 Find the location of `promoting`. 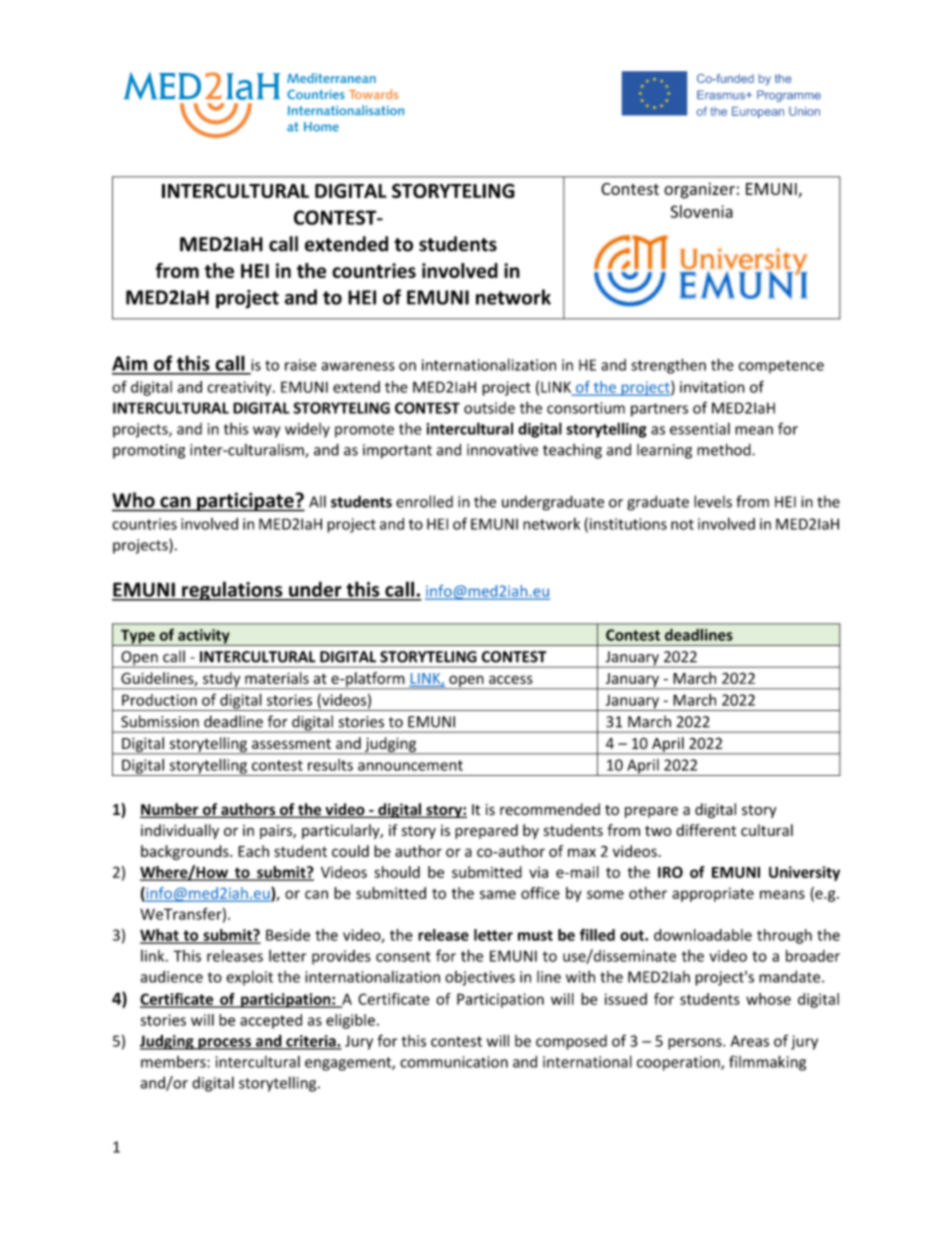

promoting is located at coordinates (149, 451).
